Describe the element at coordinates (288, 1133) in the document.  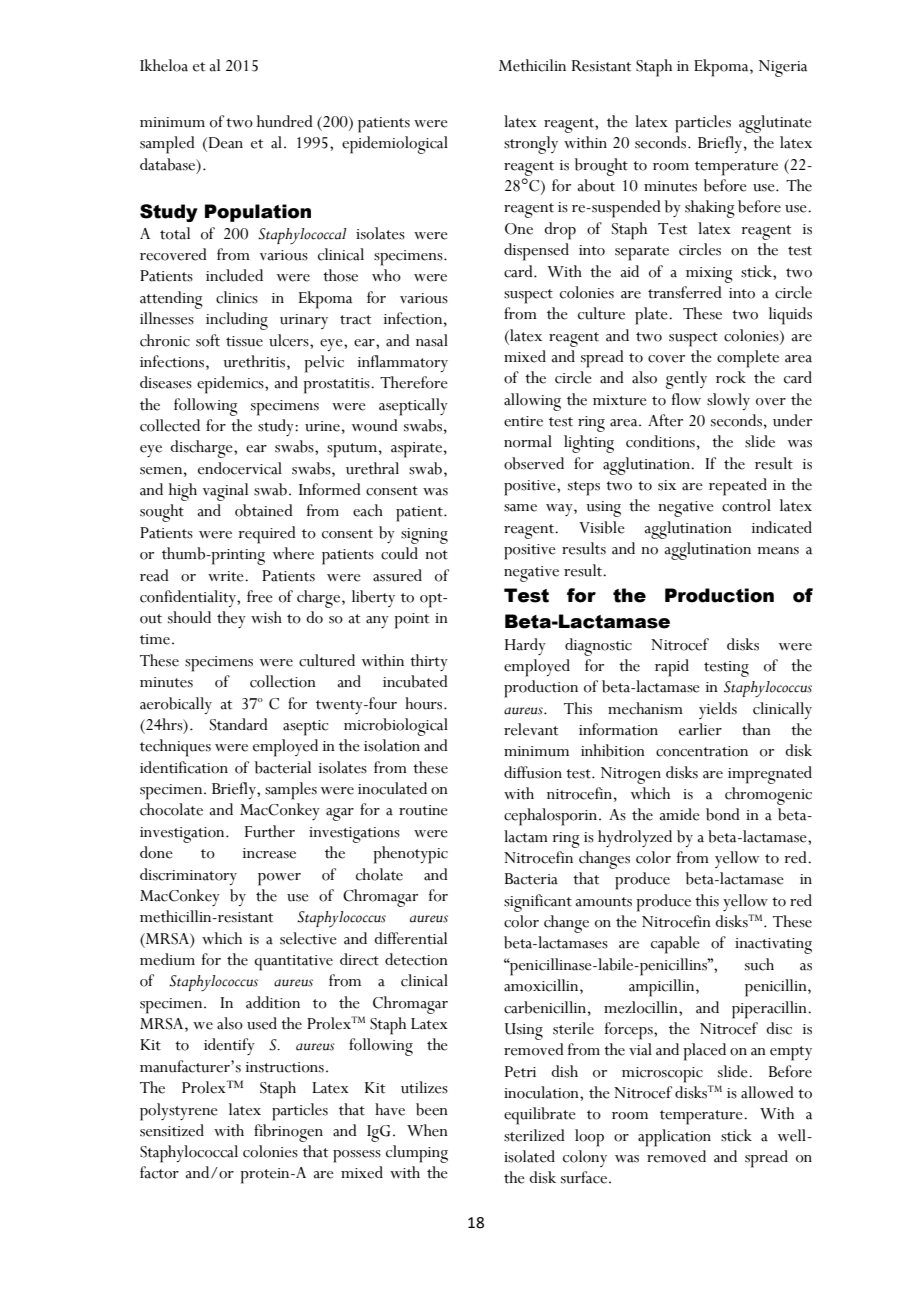
I see `fibrinogen` at that location.
